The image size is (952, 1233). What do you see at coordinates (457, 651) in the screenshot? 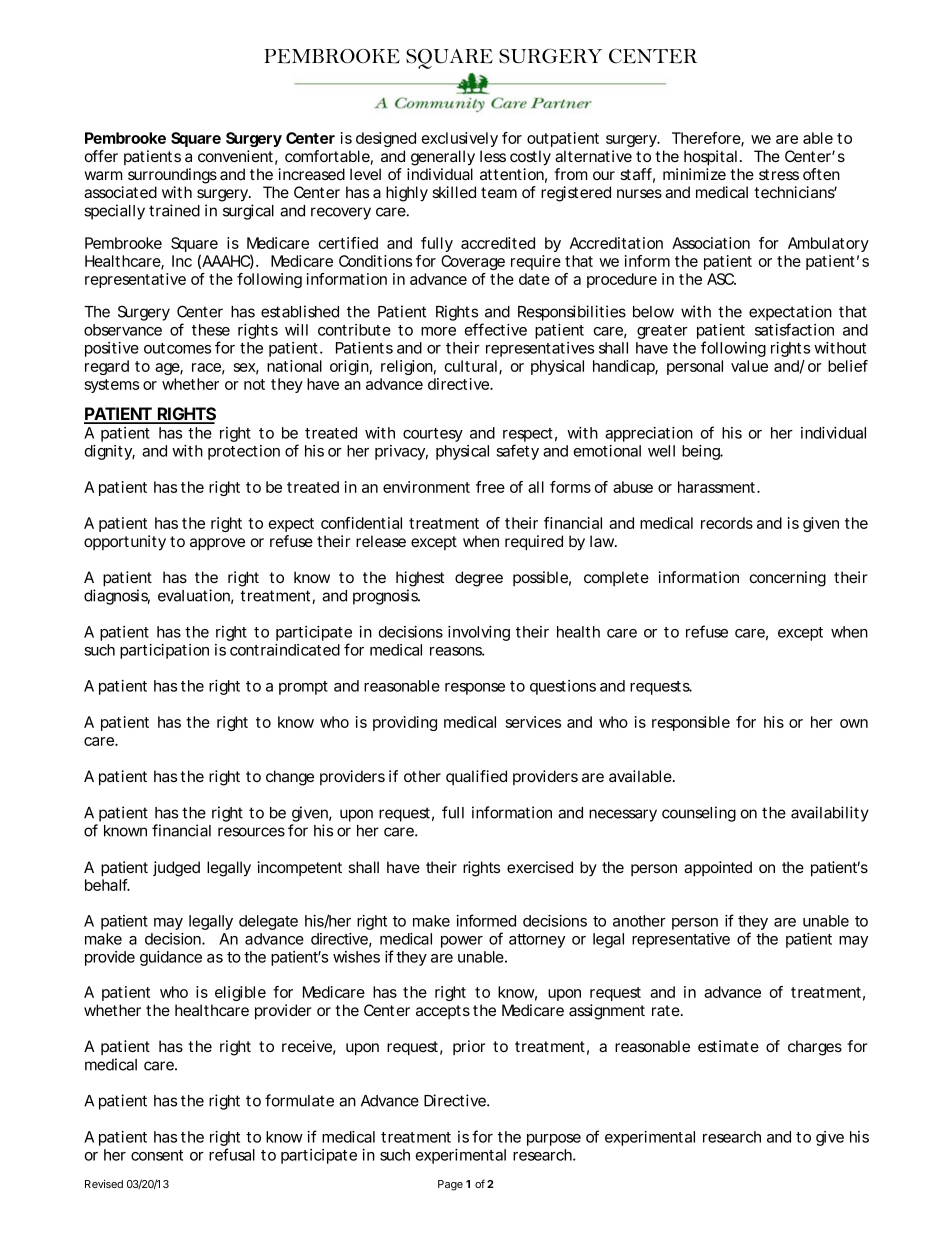
I see `reasons` at bounding box center [457, 651].
